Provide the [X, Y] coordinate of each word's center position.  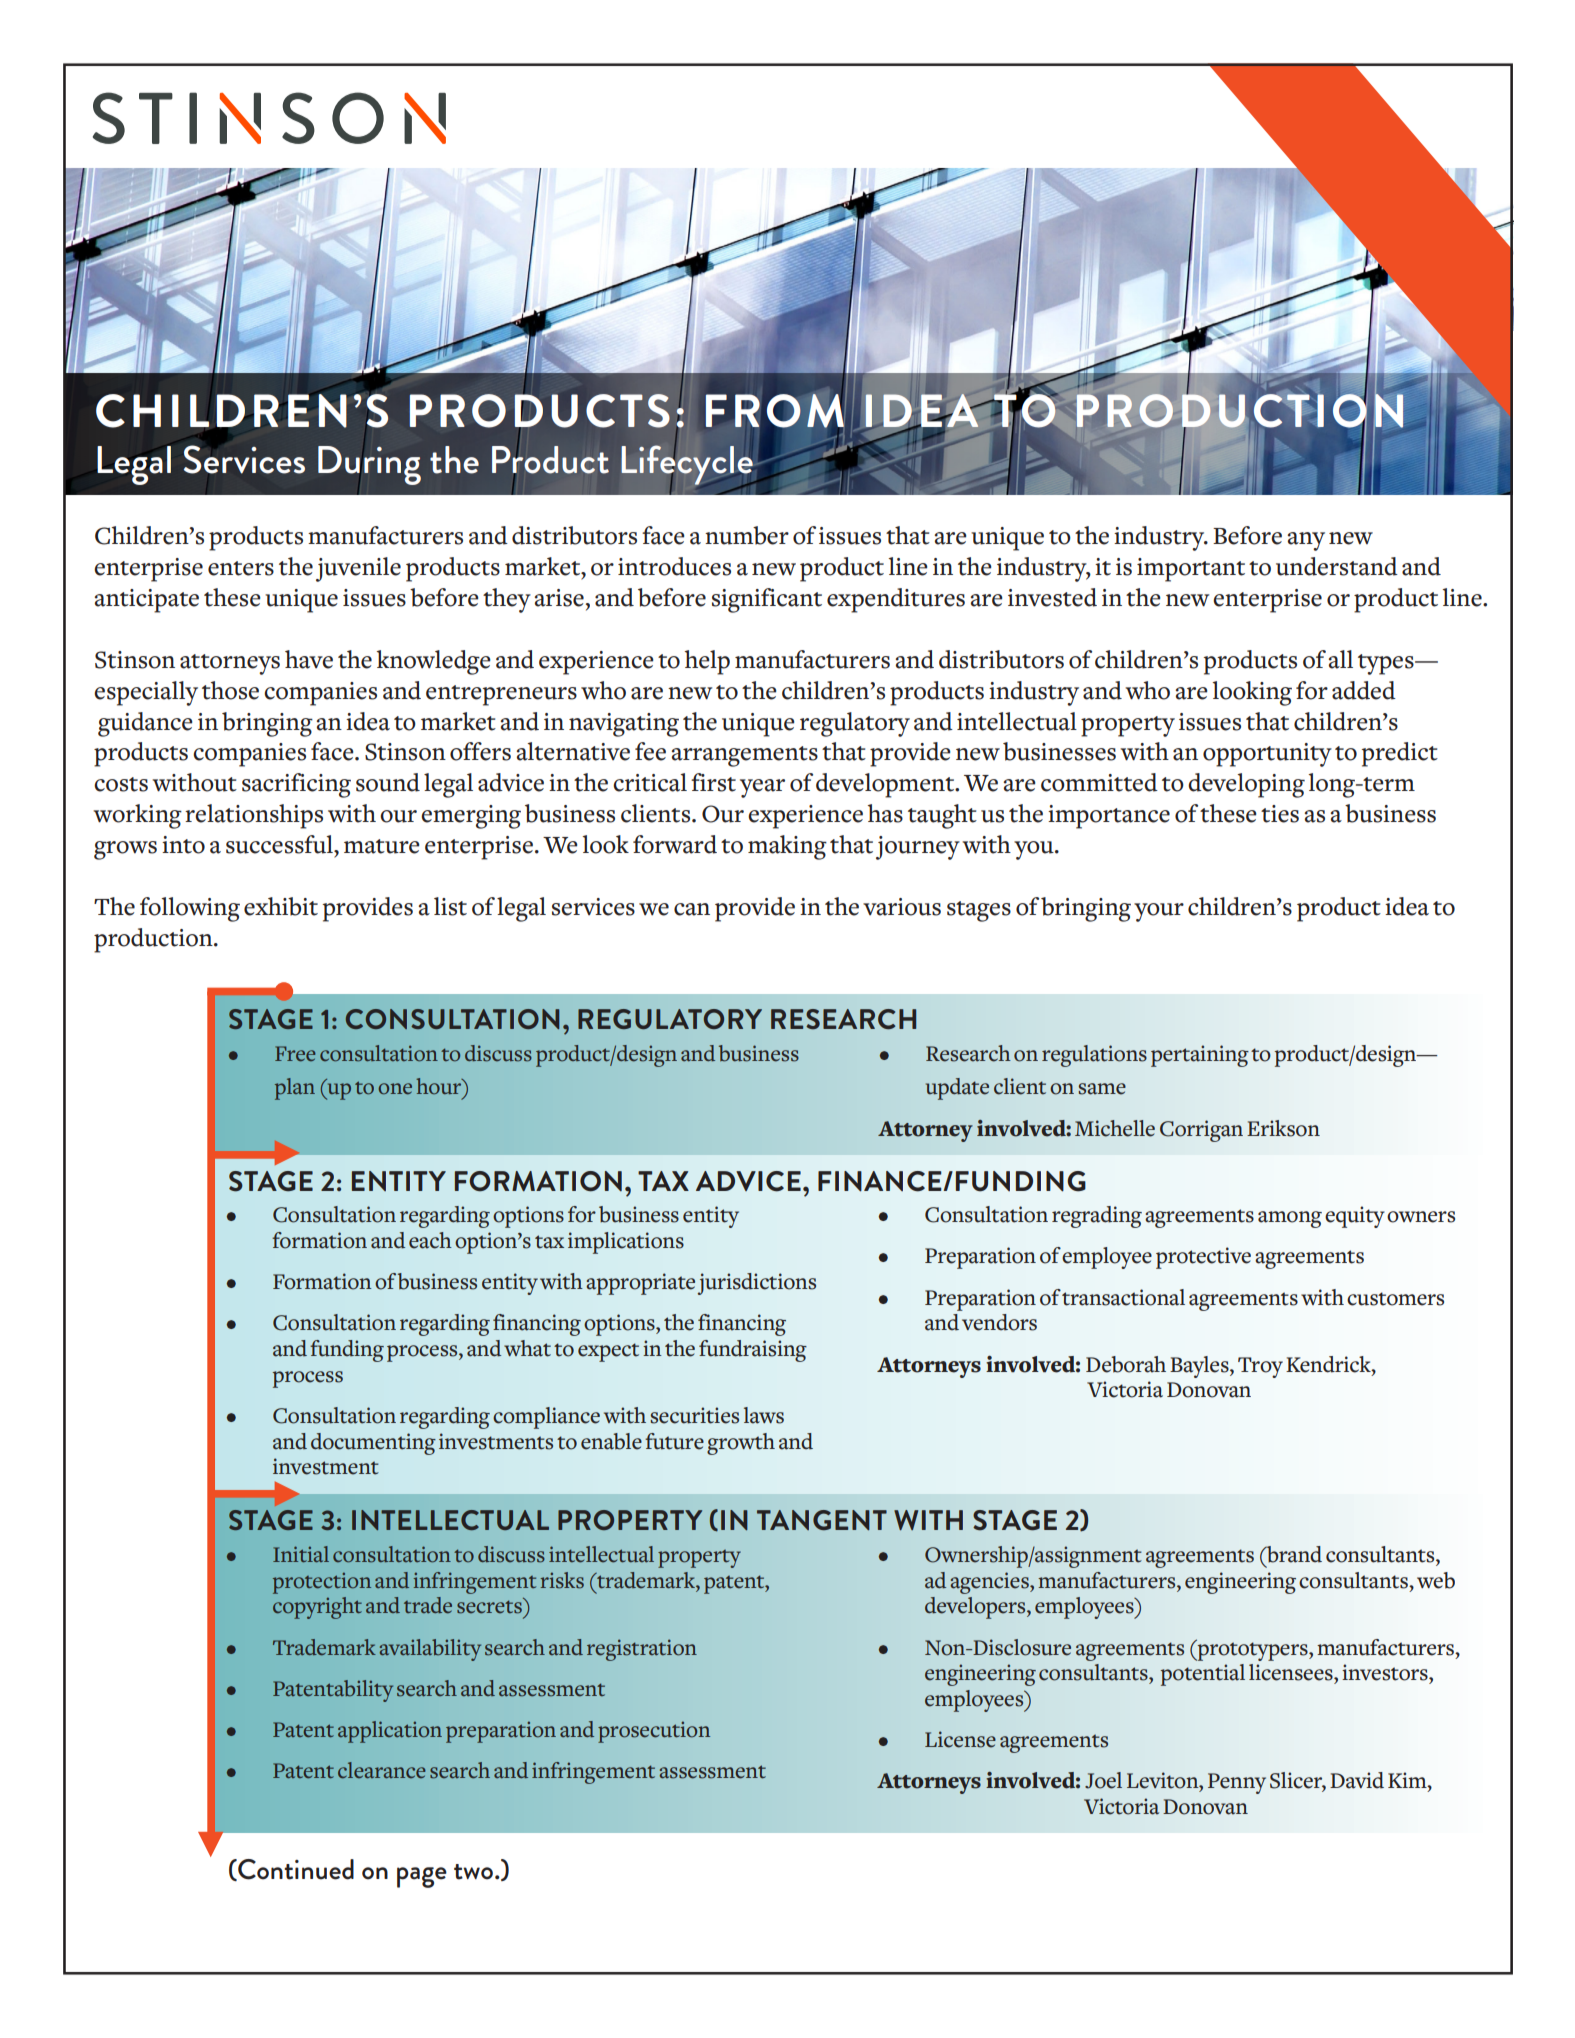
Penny [1237, 1783]
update [957, 1089]
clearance [382, 1770]
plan [295, 1089]
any [1306, 541]
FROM [776, 411]
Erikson [1283, 1128]
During [369, 466]
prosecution [654, 1732]
